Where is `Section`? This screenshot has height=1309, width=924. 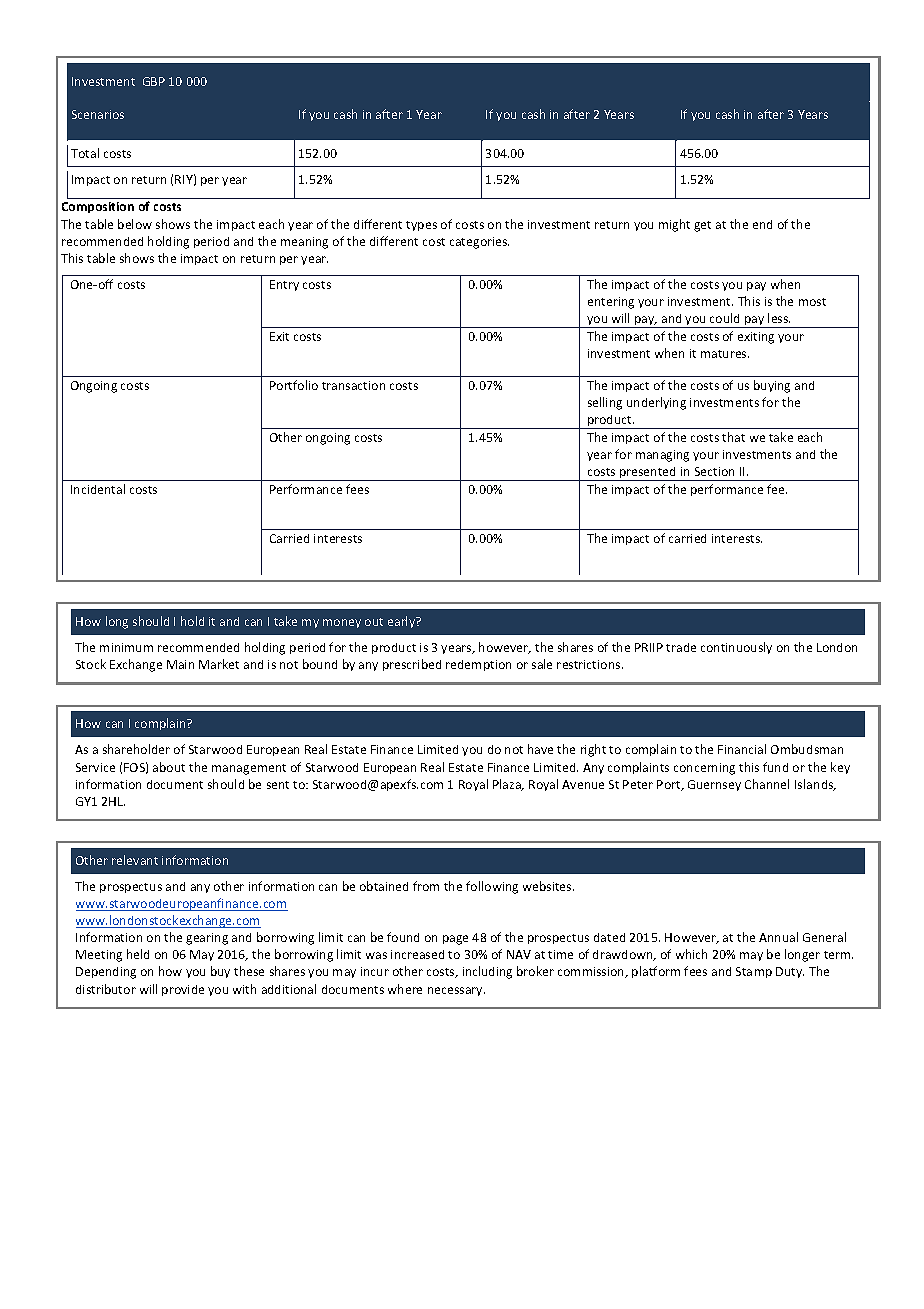 Section is located at coordinates (714, 471).
